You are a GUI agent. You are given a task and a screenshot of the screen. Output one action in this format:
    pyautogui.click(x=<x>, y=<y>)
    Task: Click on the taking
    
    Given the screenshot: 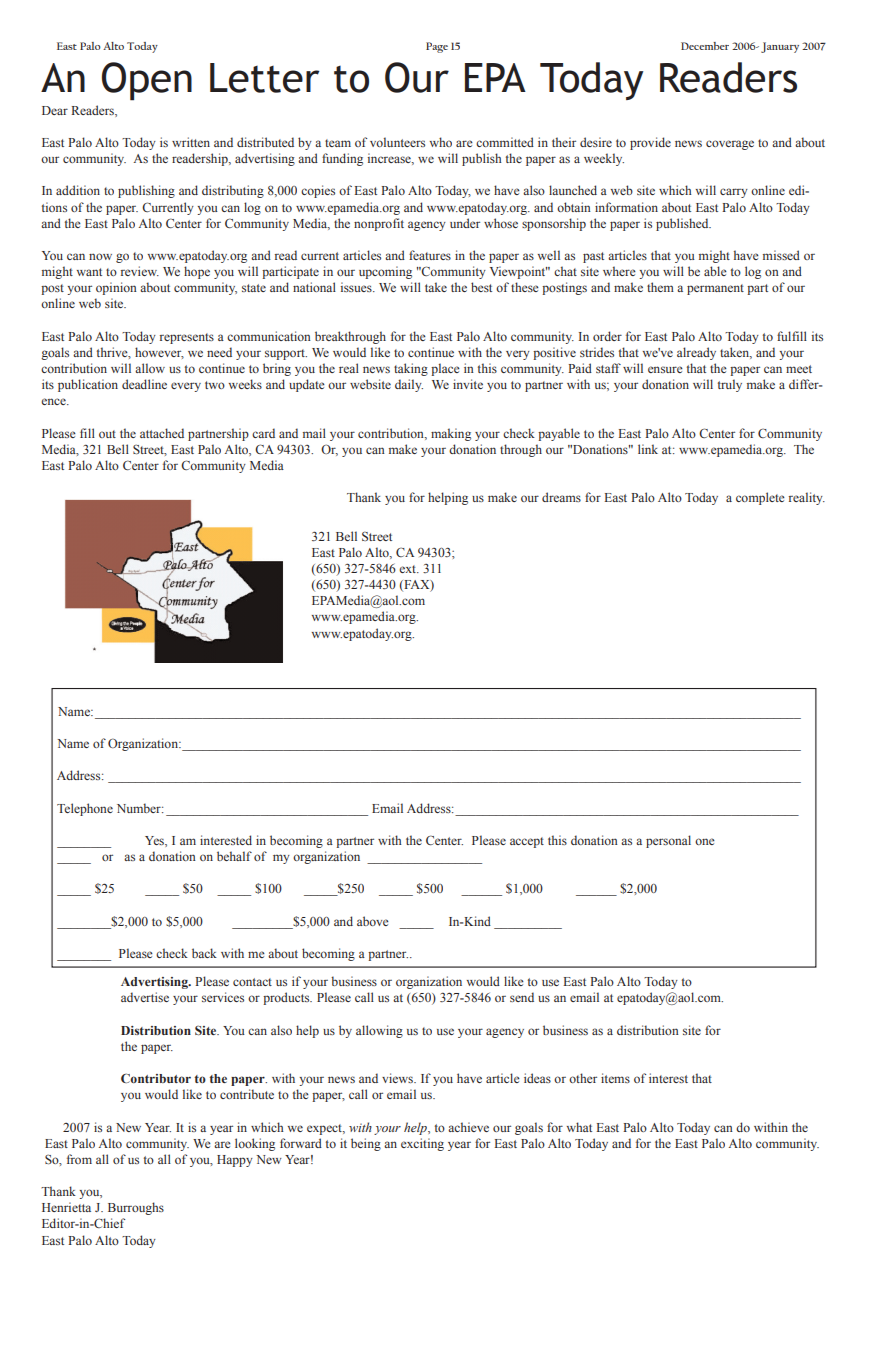 What is the action you would take?
    pyautogui.click(x=411, y=369)
